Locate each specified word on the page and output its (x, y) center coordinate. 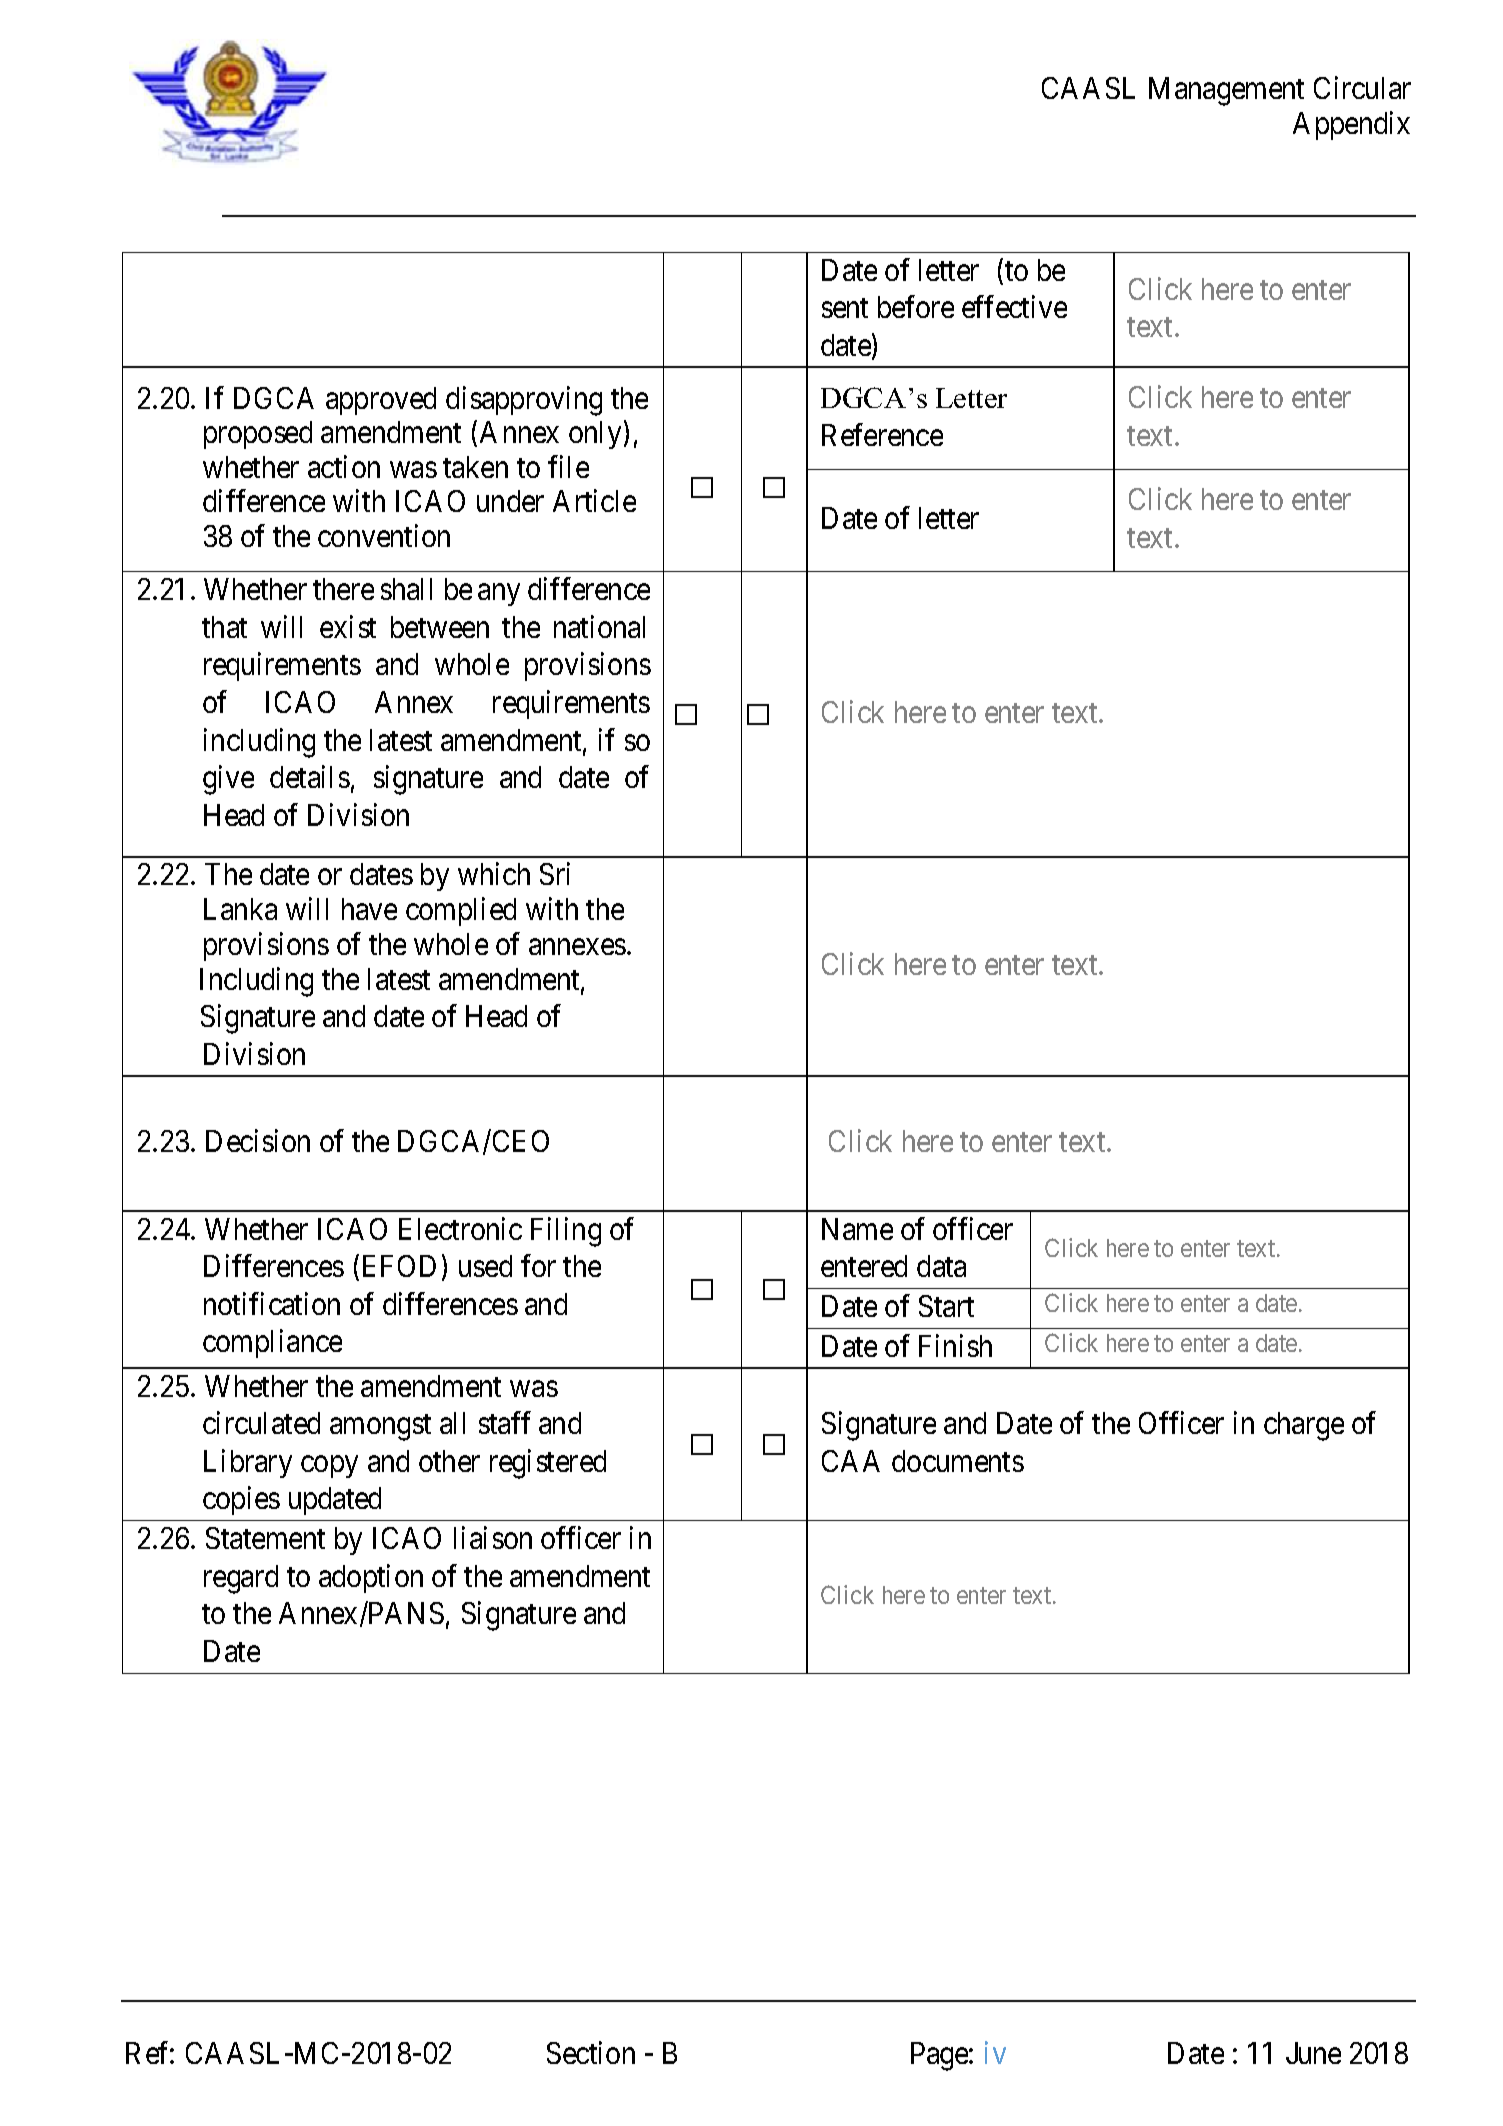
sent (845, 308)
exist (348, 626)
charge (1304, 1426)
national (599, 626)
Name (857, 1229)
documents (958, 1461)
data (941, 1266)
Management (1226, 91)
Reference (882, 434)
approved (381, 401)
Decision (258, 1140)
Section (591, 2052)
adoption (371, 1578)
